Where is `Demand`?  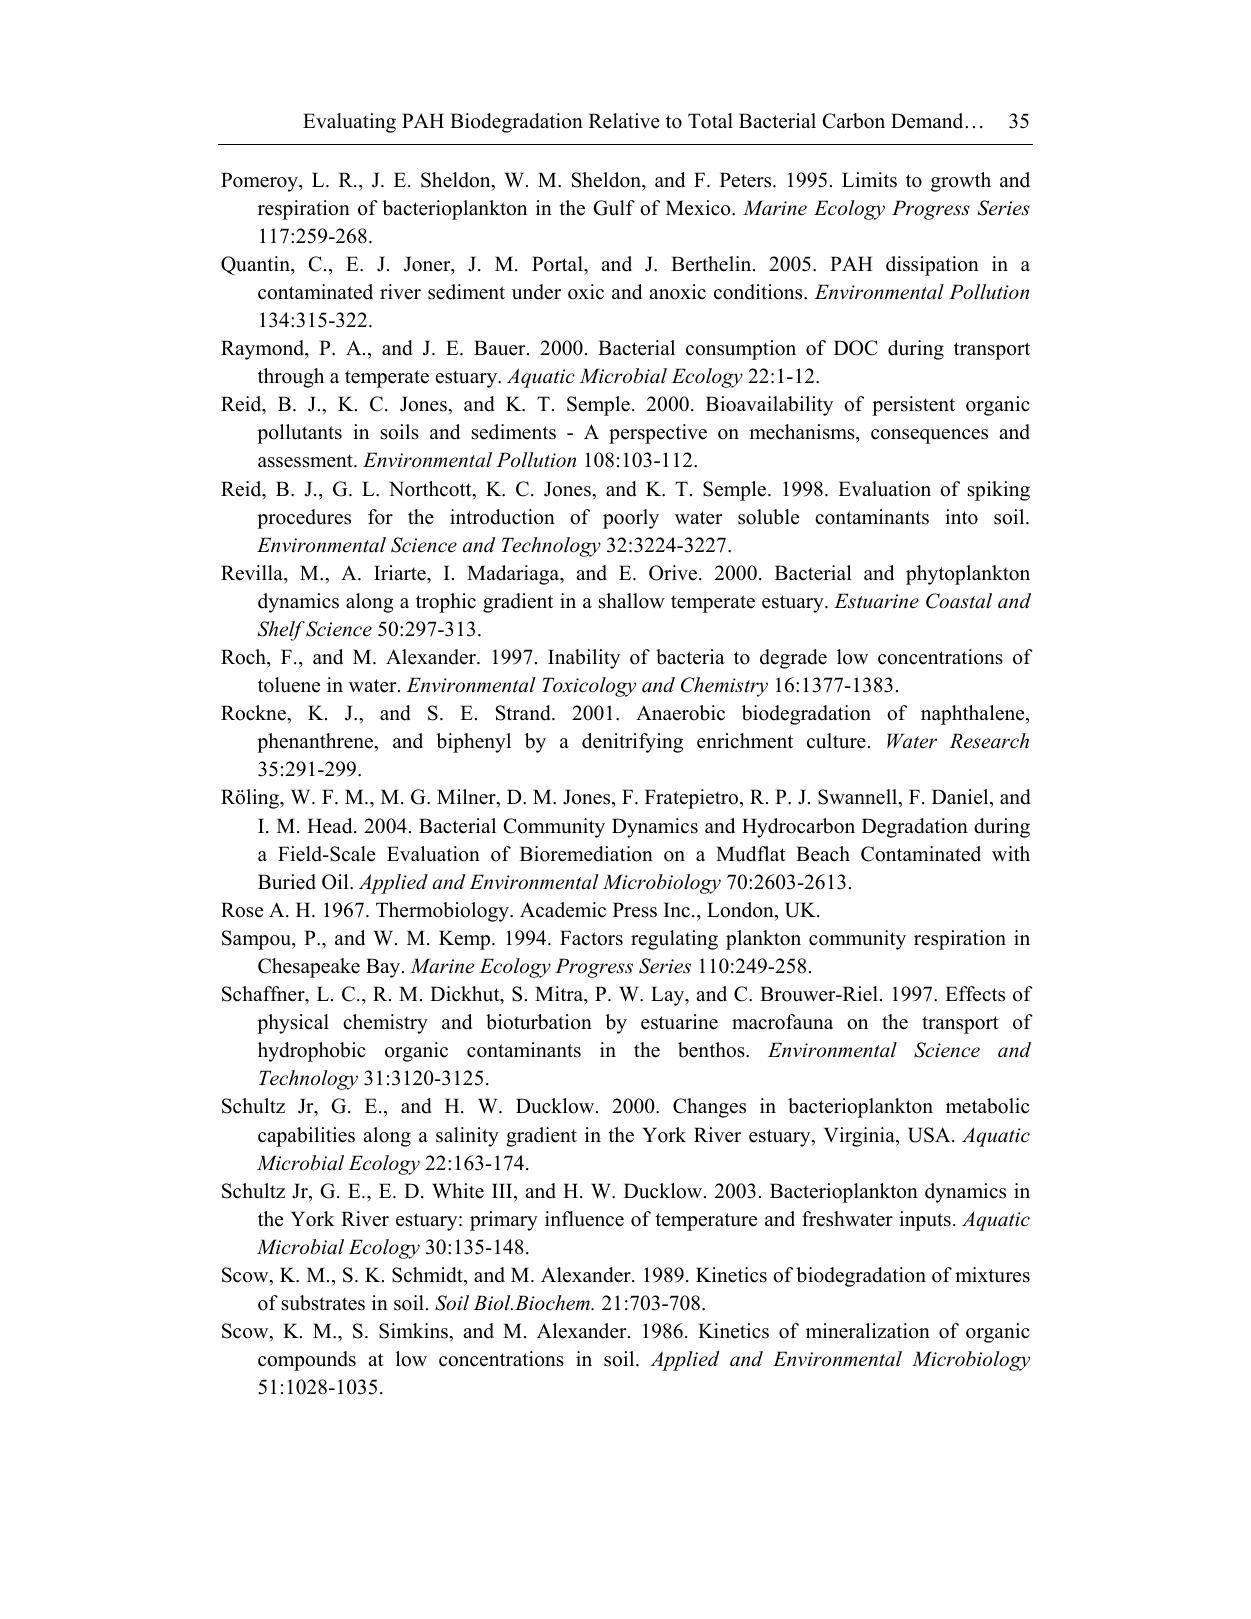 Demand is located at coordinates (928, 121).
